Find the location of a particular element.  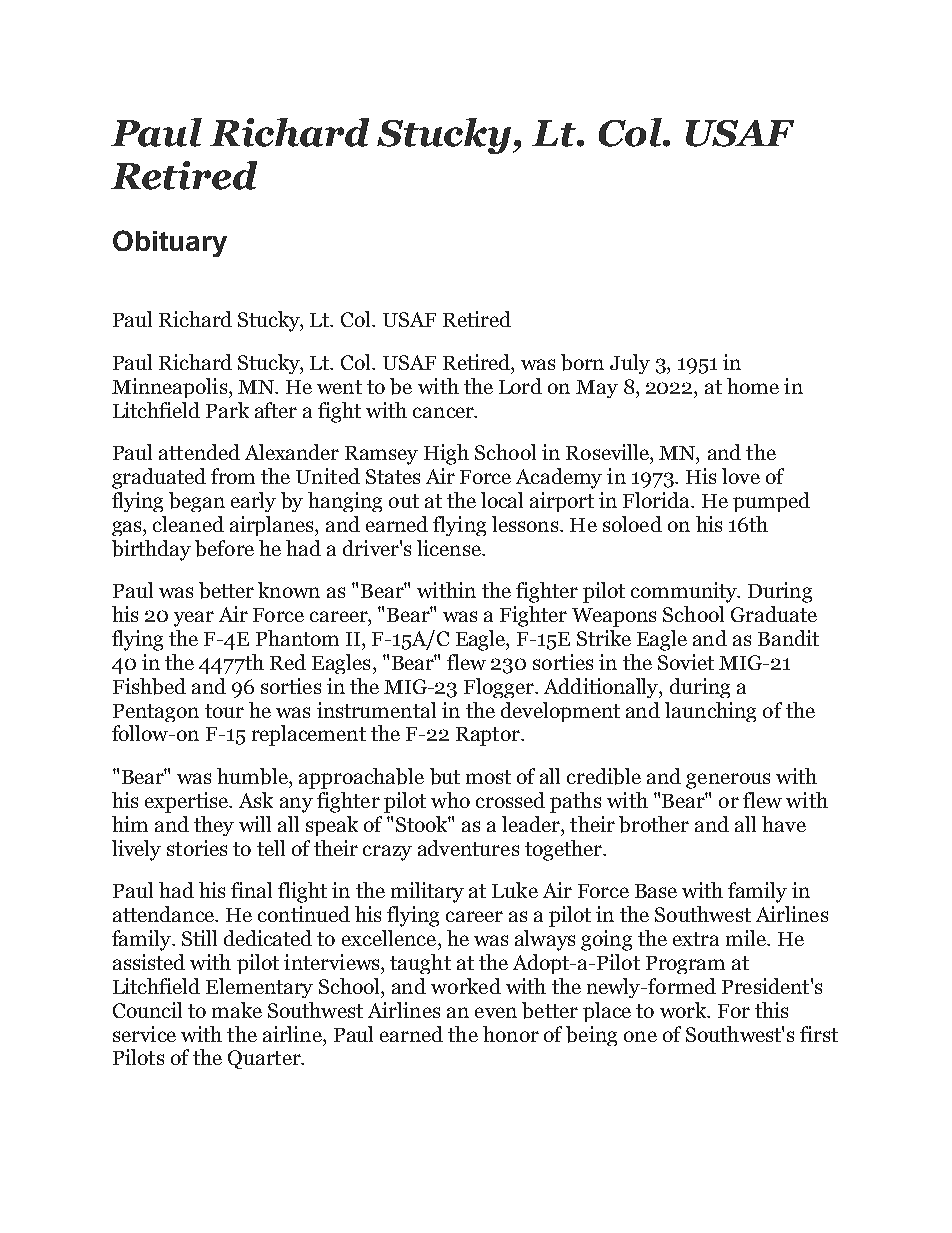

most is located at coordinates (488, 777).
